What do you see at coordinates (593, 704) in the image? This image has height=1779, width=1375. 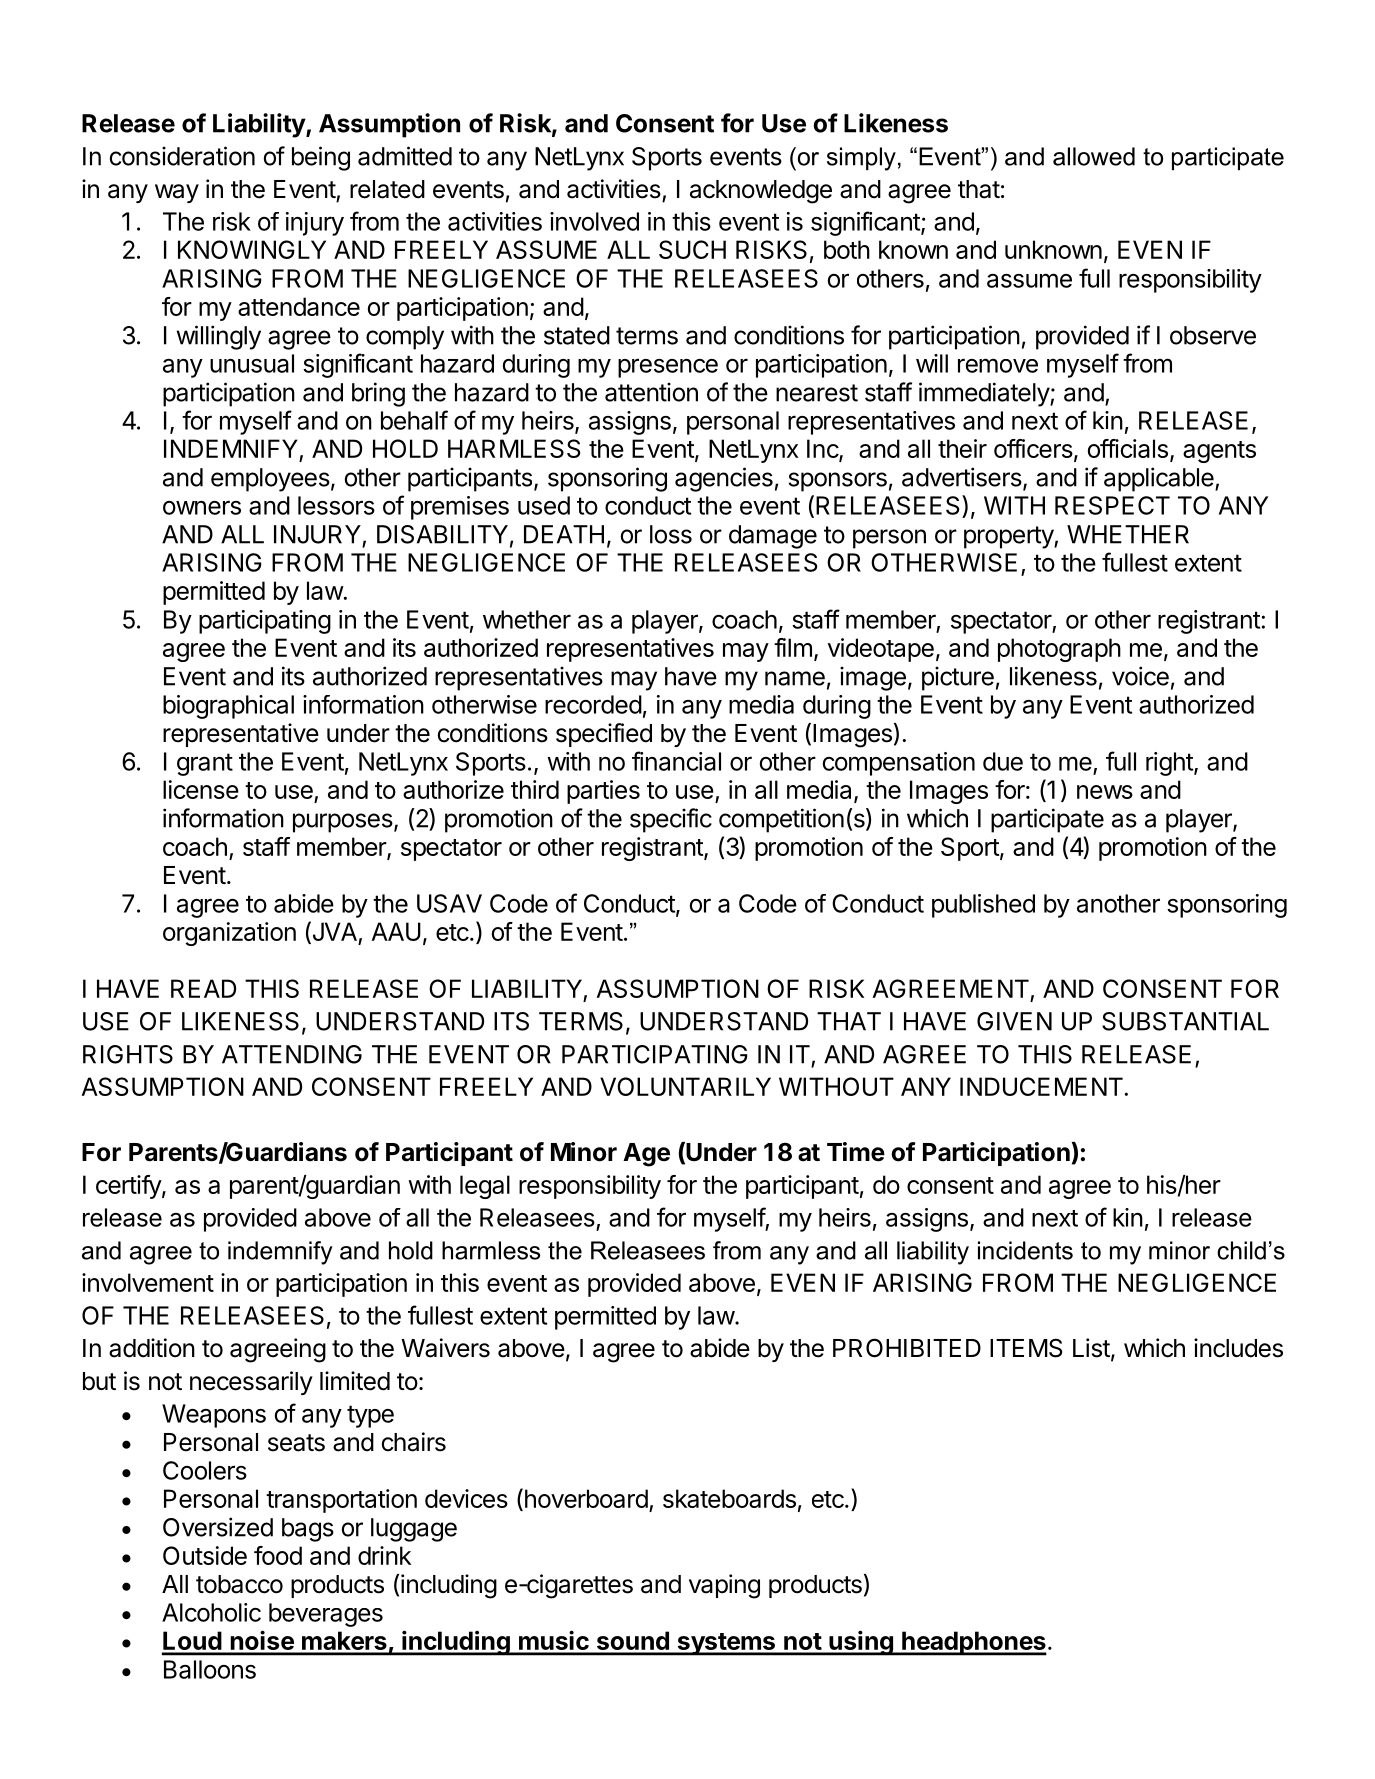 I see `recorded` at bounding box center [593, 704].
